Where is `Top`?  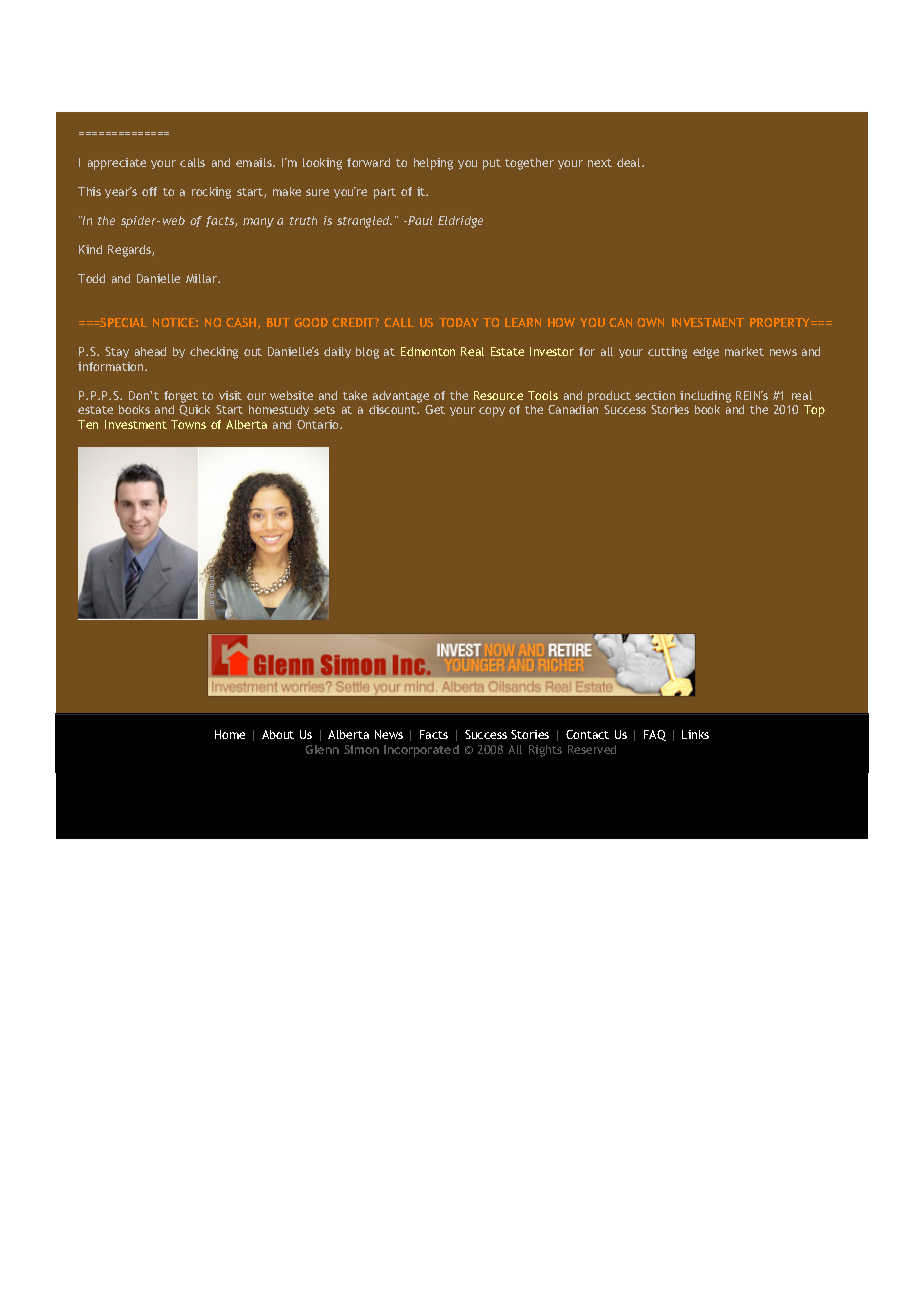
Top is located at coordinates (814, 411).
